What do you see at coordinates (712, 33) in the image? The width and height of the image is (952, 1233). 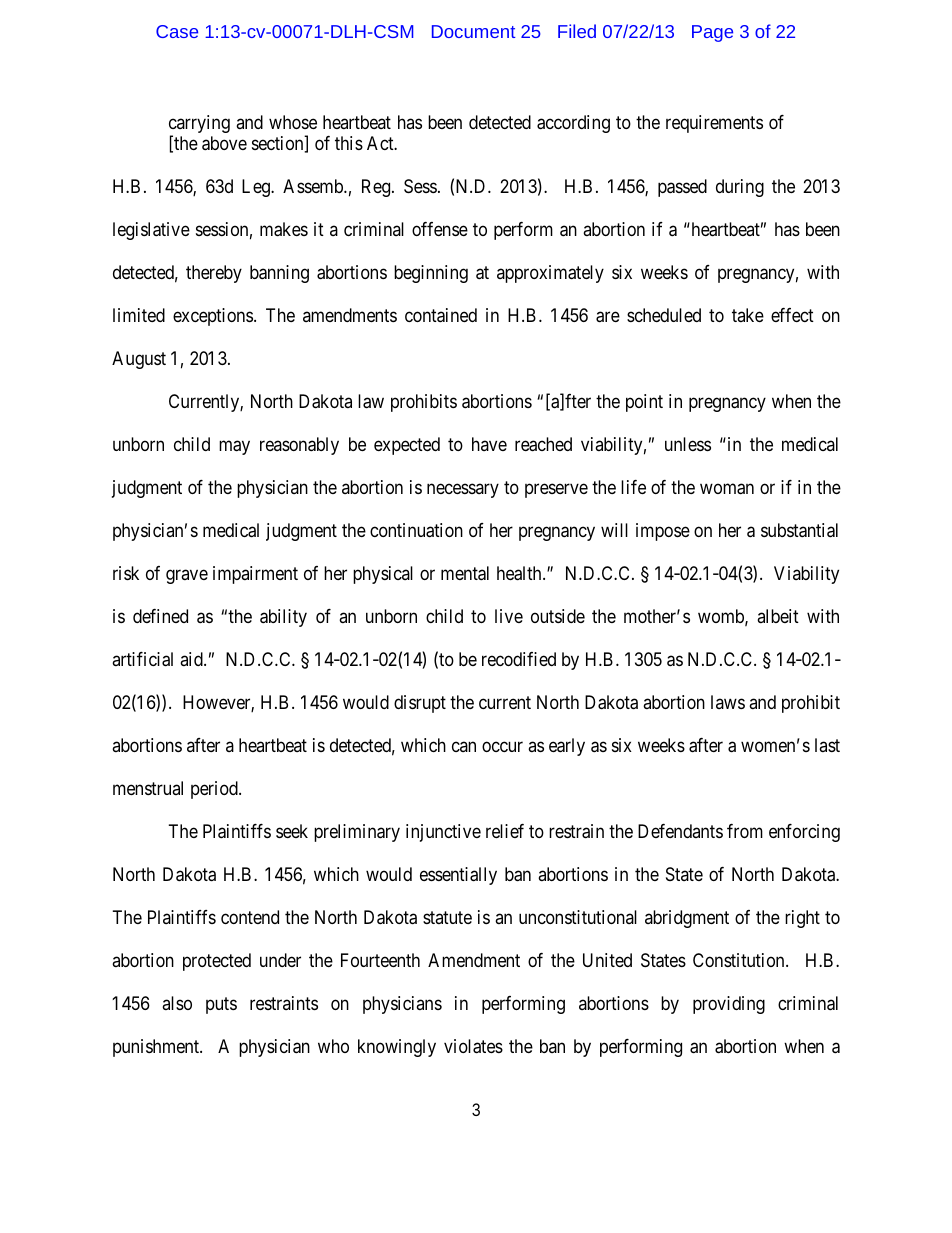 I see `Page` at bounding box center [712, 33].
